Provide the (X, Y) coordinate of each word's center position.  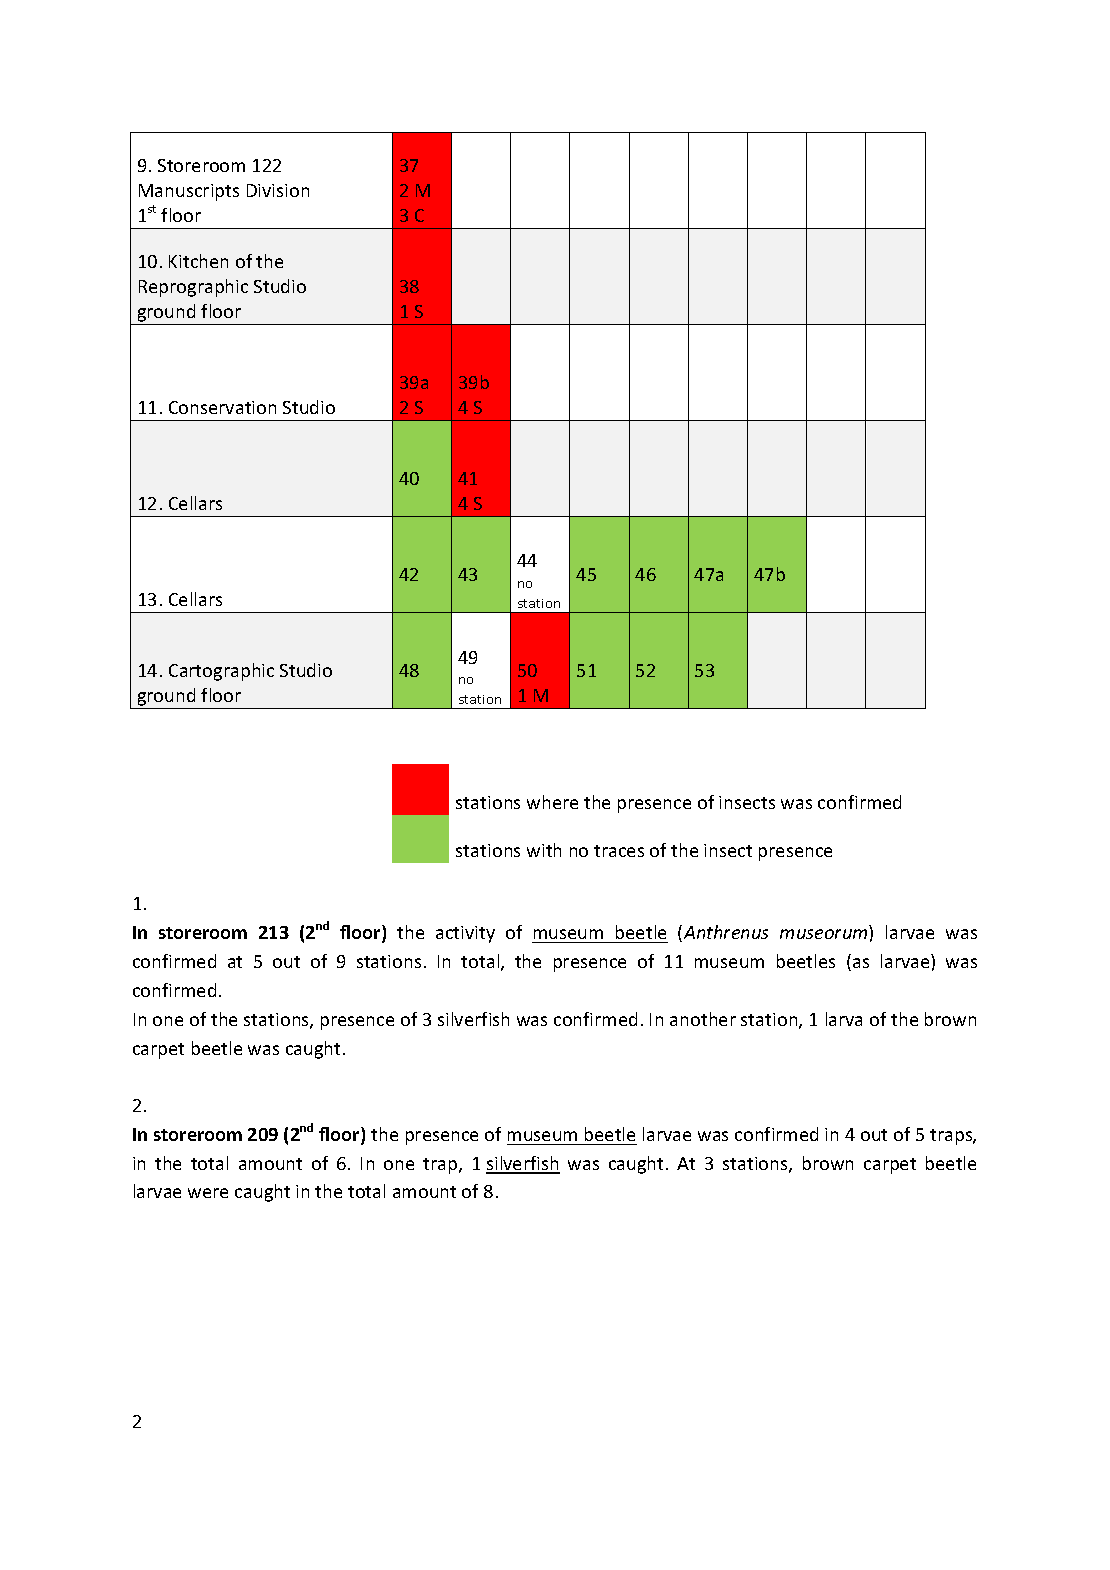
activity (465, 934)
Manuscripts (189, 192)
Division (278, 190)
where (552, 802)
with (544, 850)
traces (619, 851)
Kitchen (198, 261)
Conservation (222, 407)
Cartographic (221, 672)
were (208, 1193)
